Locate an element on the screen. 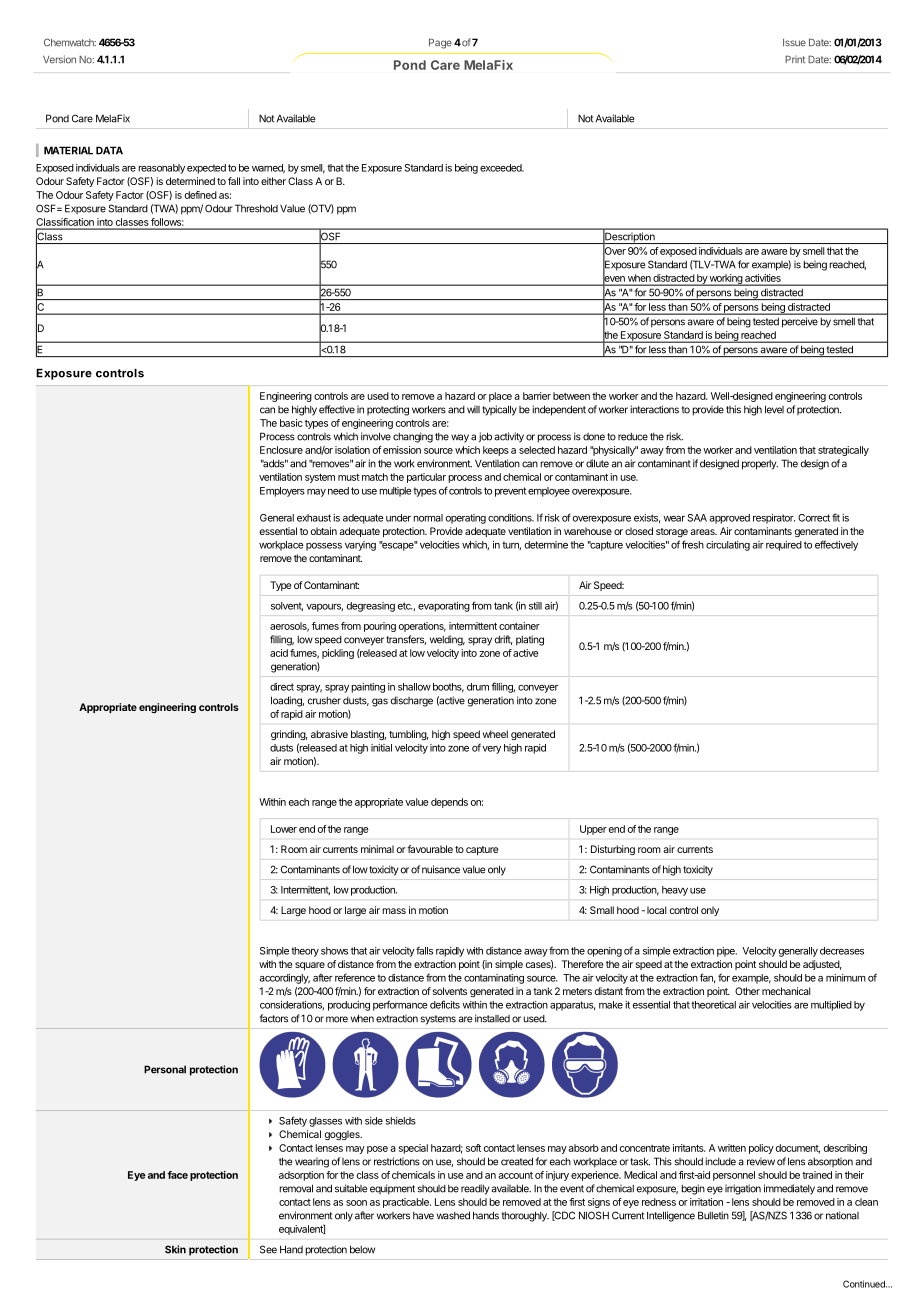 This screenshot has width=924, height=1308. Page is located at coordinates (440, 43).
